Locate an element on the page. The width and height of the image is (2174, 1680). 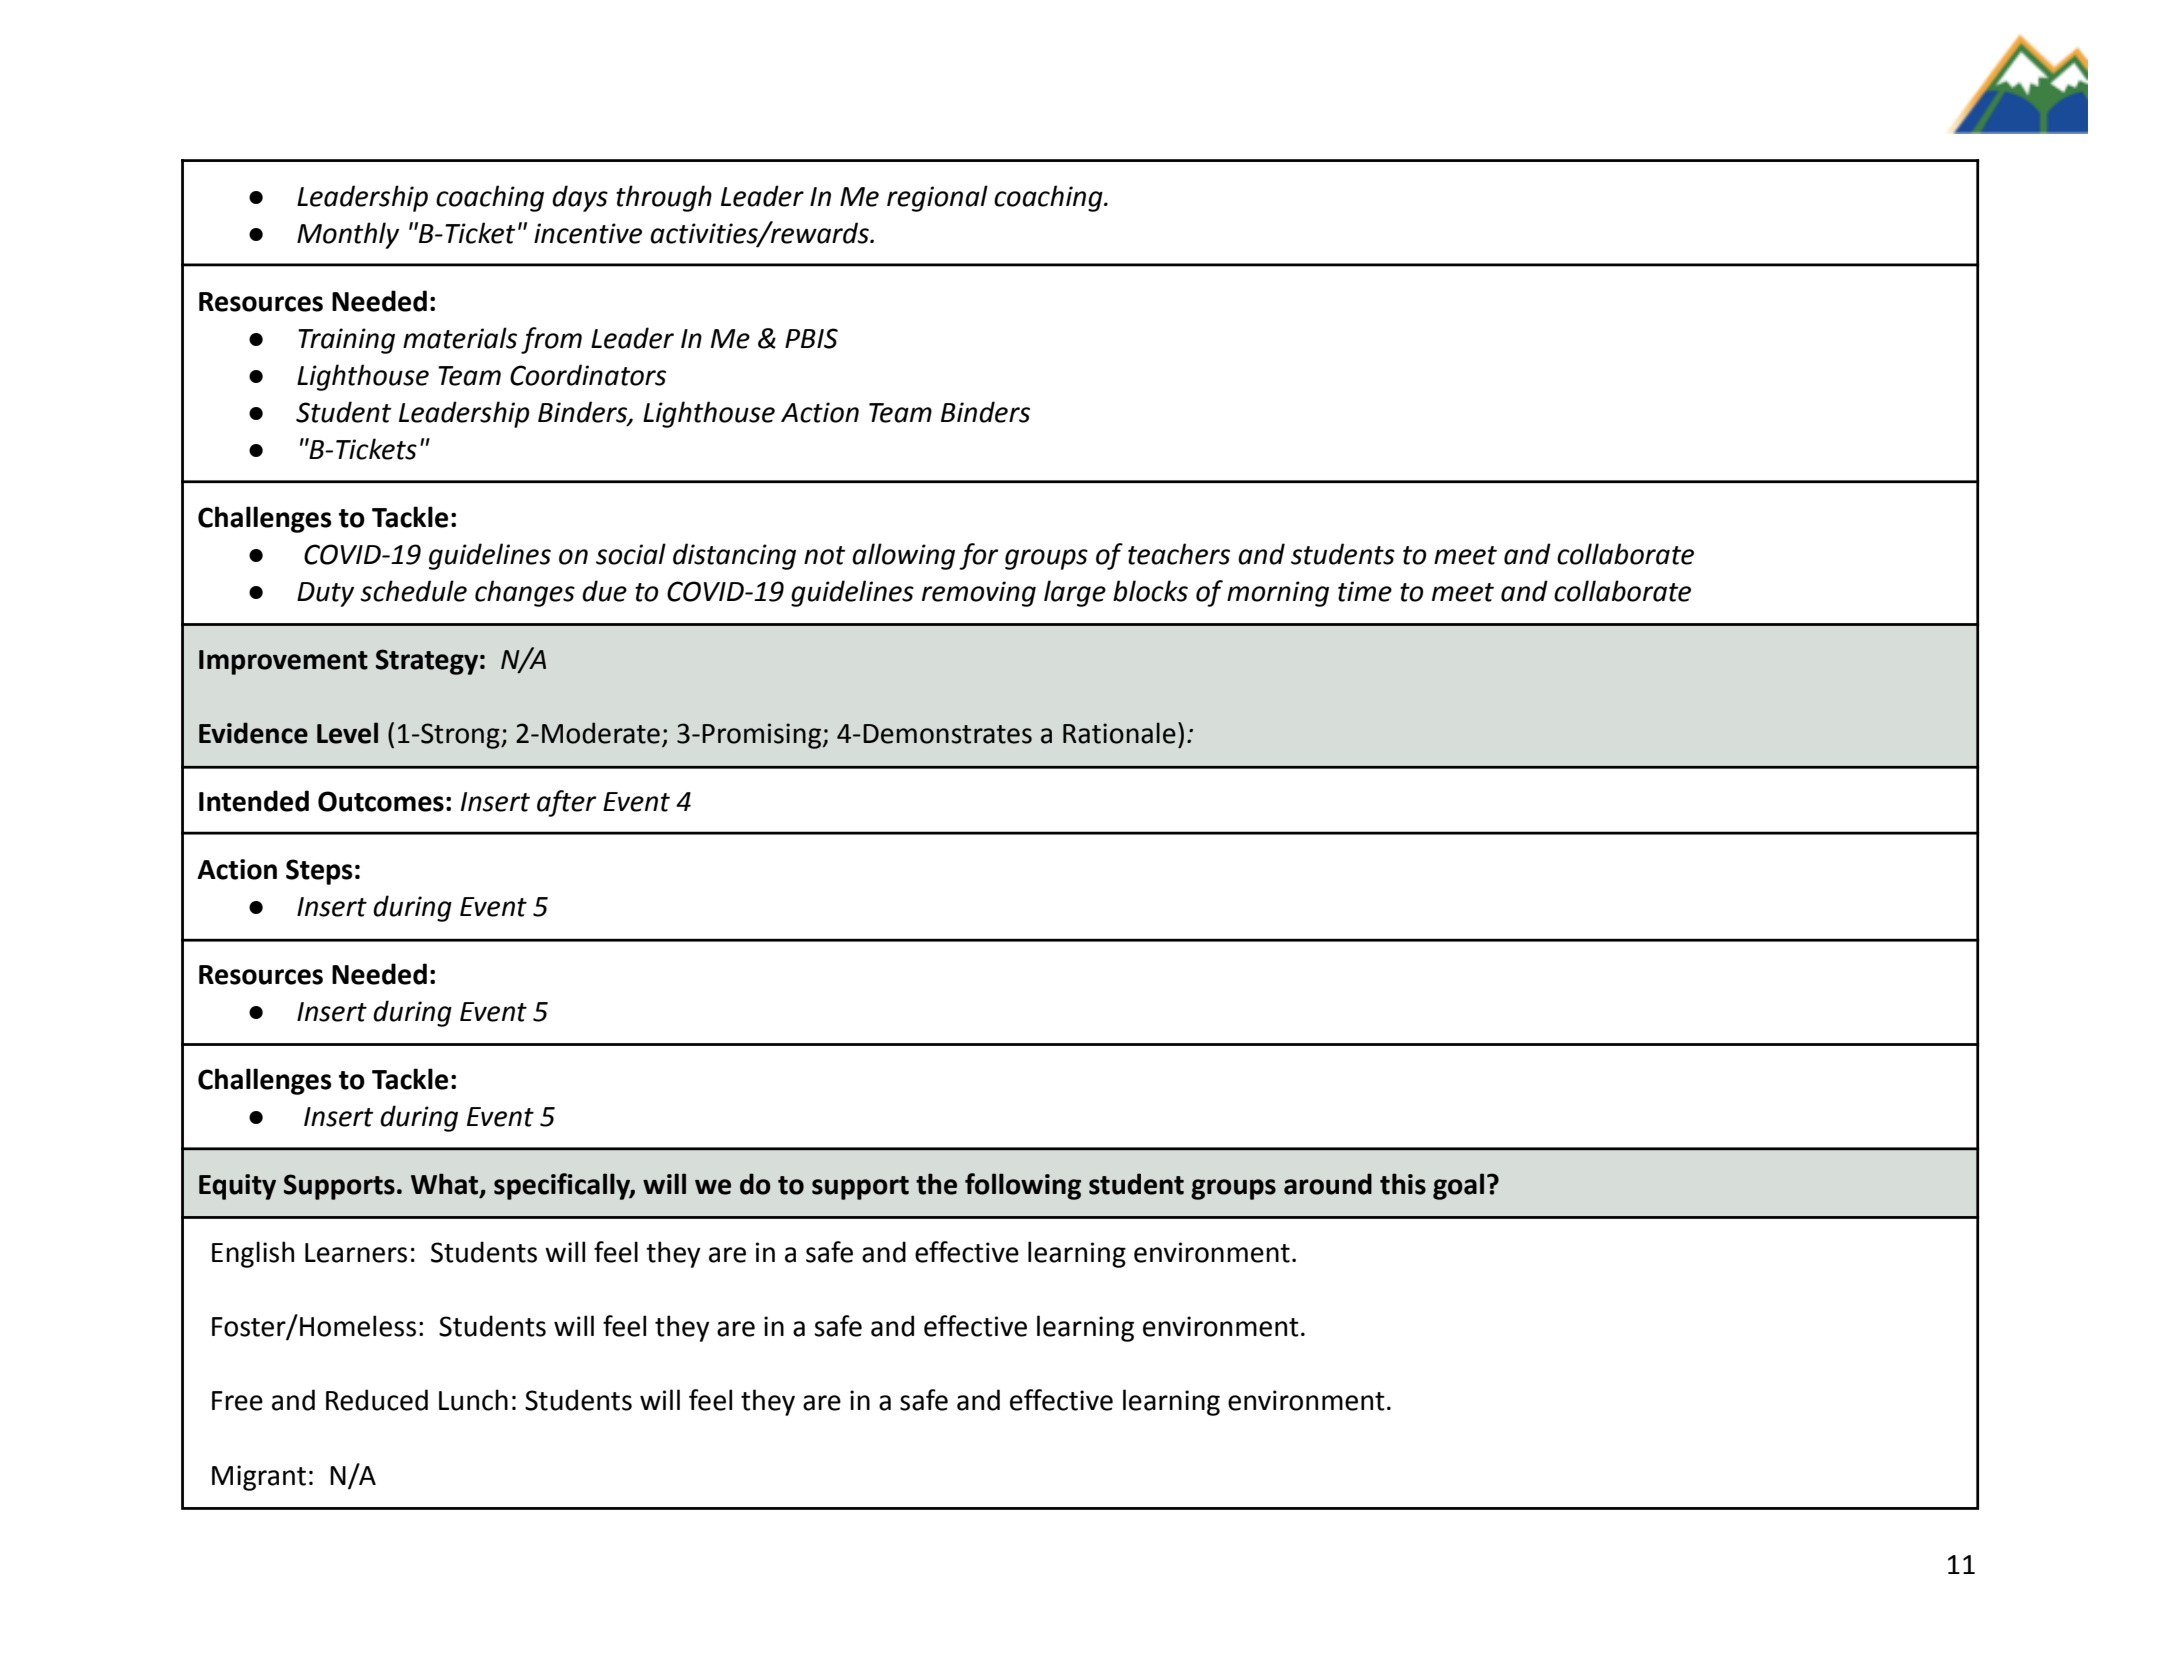
morning is located at coordinates (1278, 594).
